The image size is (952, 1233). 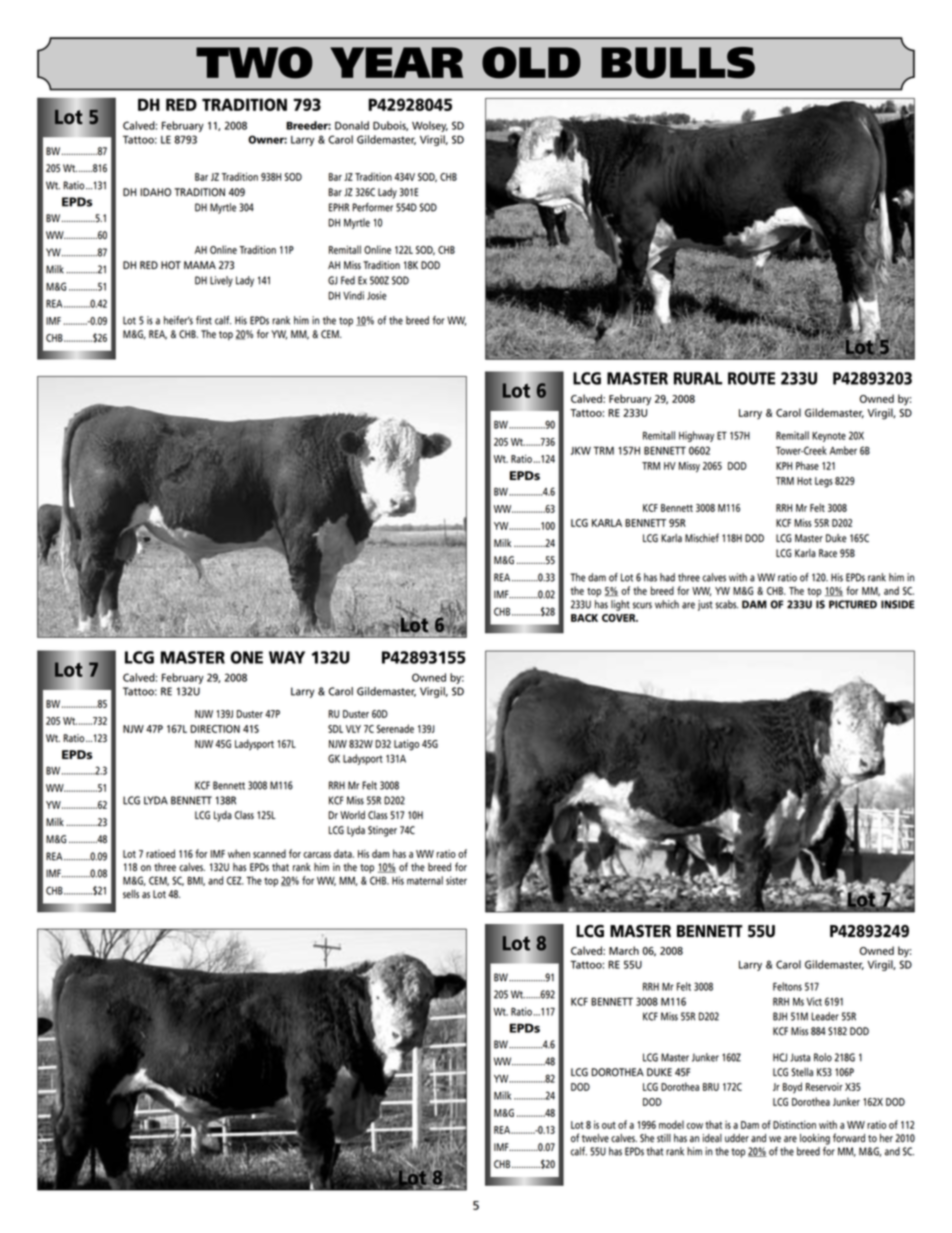 What do you see at coordinates (678, 63) in the document?
I see `BULLS` at bounding box center [678, 63].
